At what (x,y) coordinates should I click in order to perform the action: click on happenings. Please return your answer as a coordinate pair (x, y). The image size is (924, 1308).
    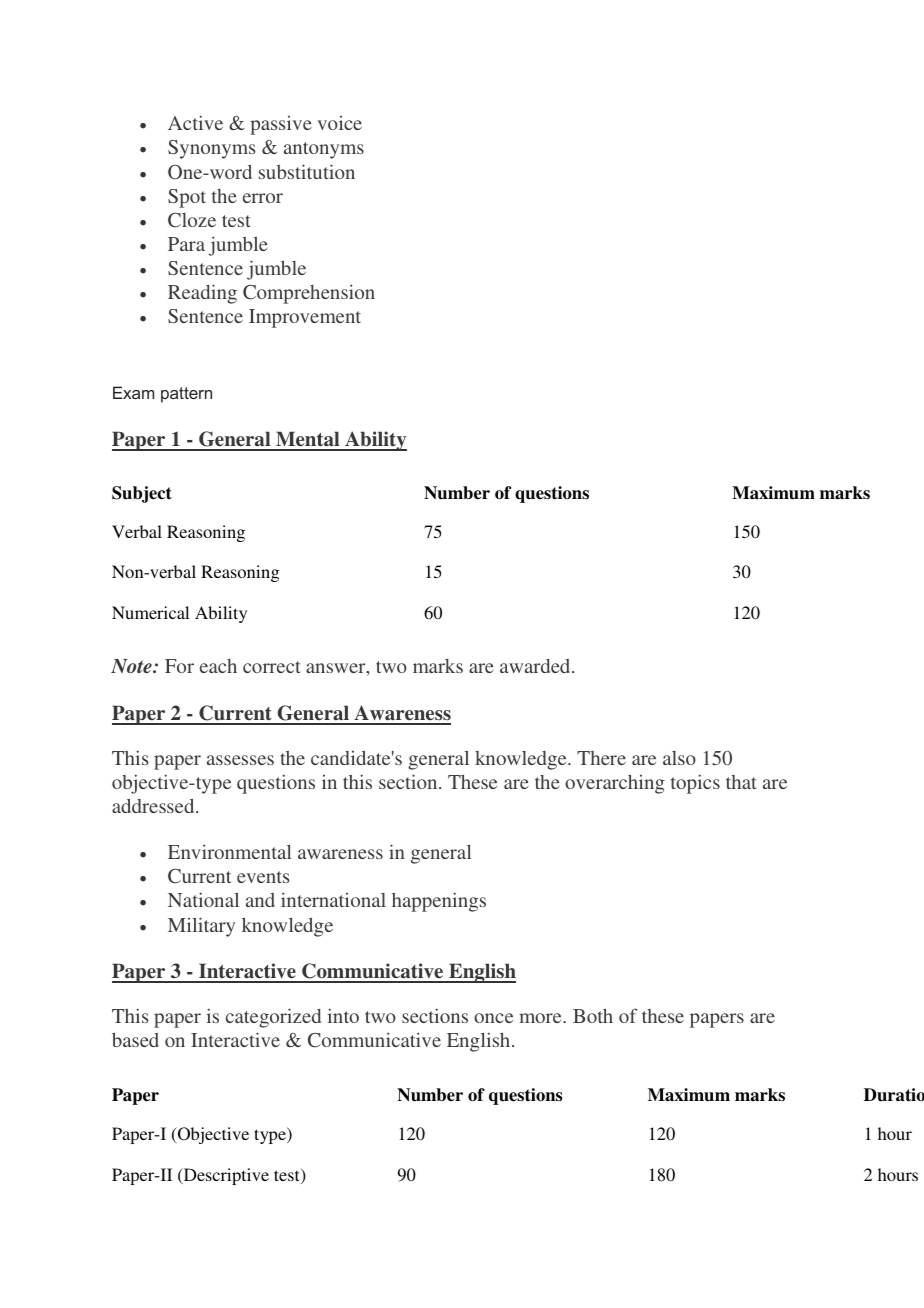
    Looking at the image, I should click on (439, 902).
